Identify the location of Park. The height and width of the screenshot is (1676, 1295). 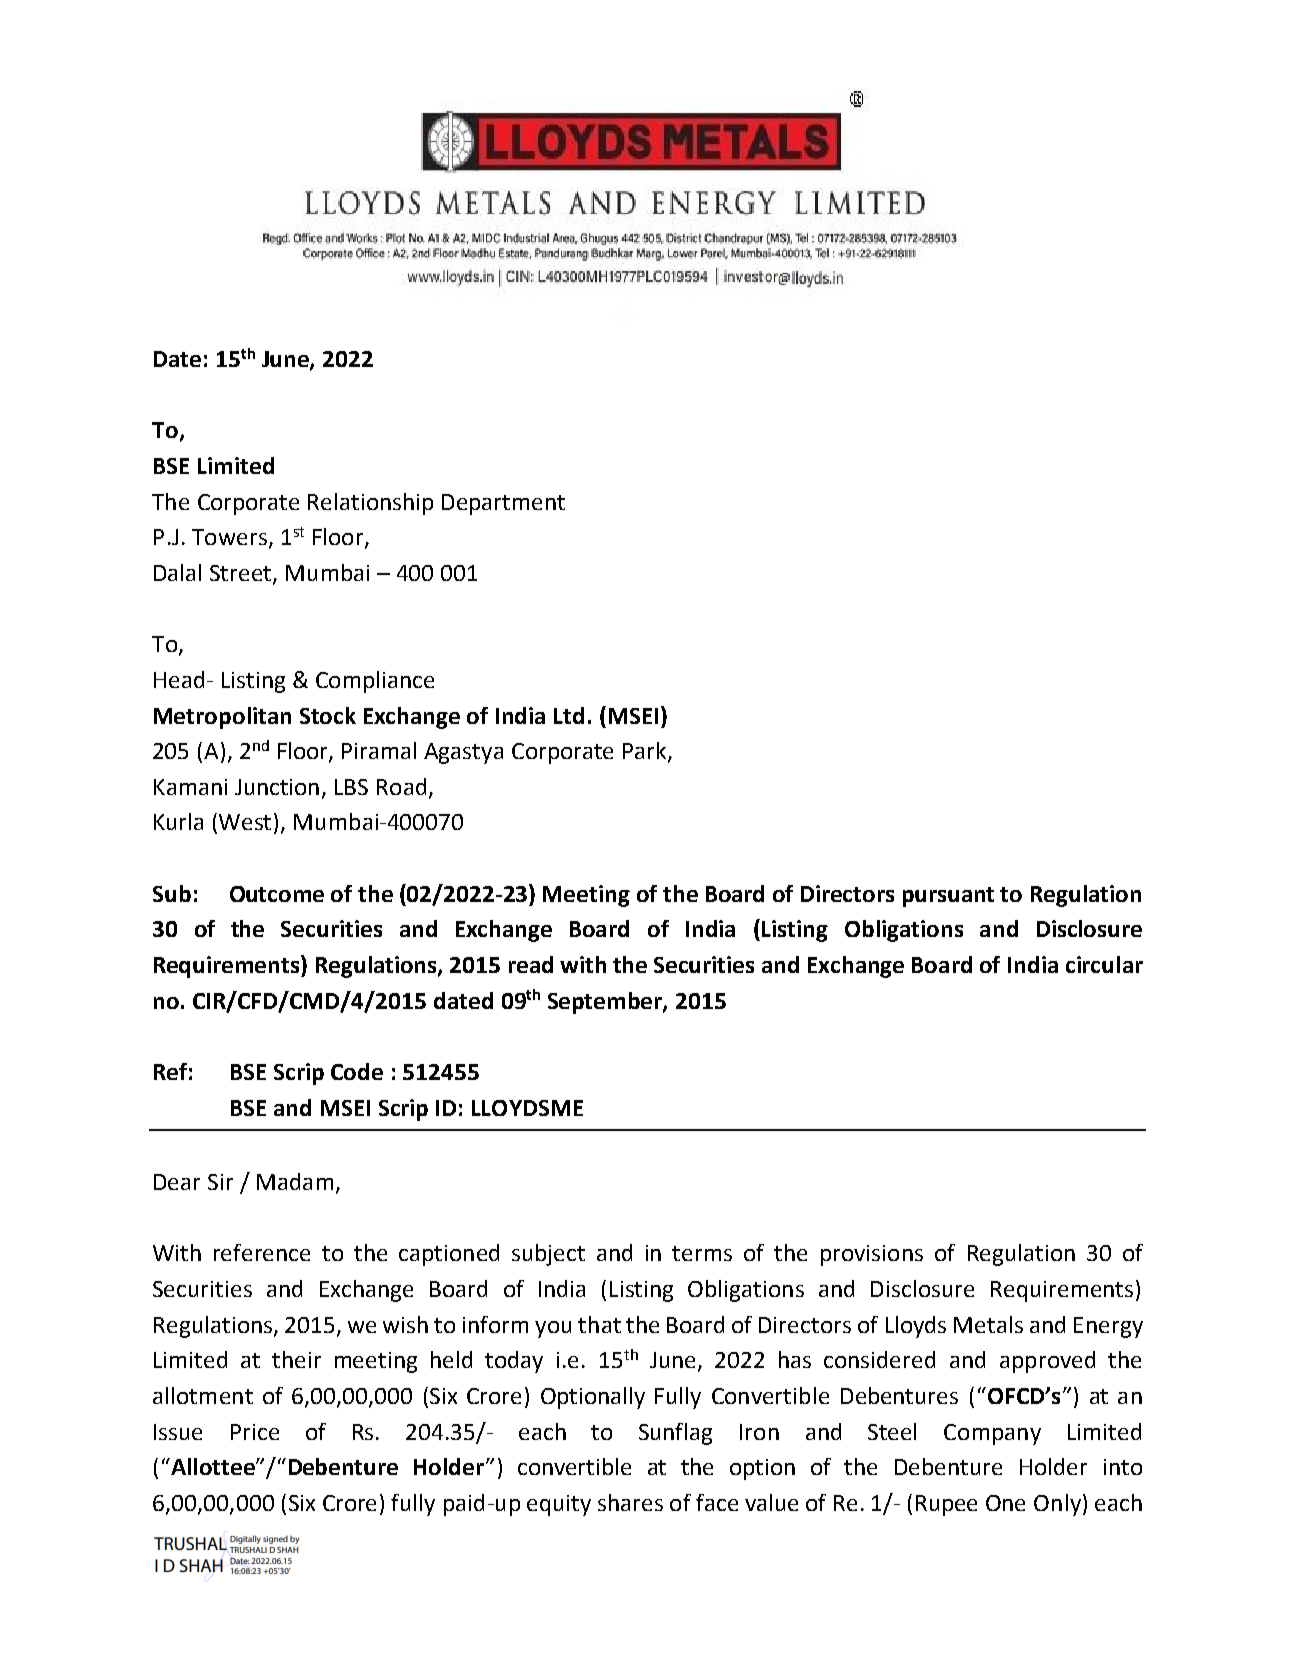
(646, 752).
